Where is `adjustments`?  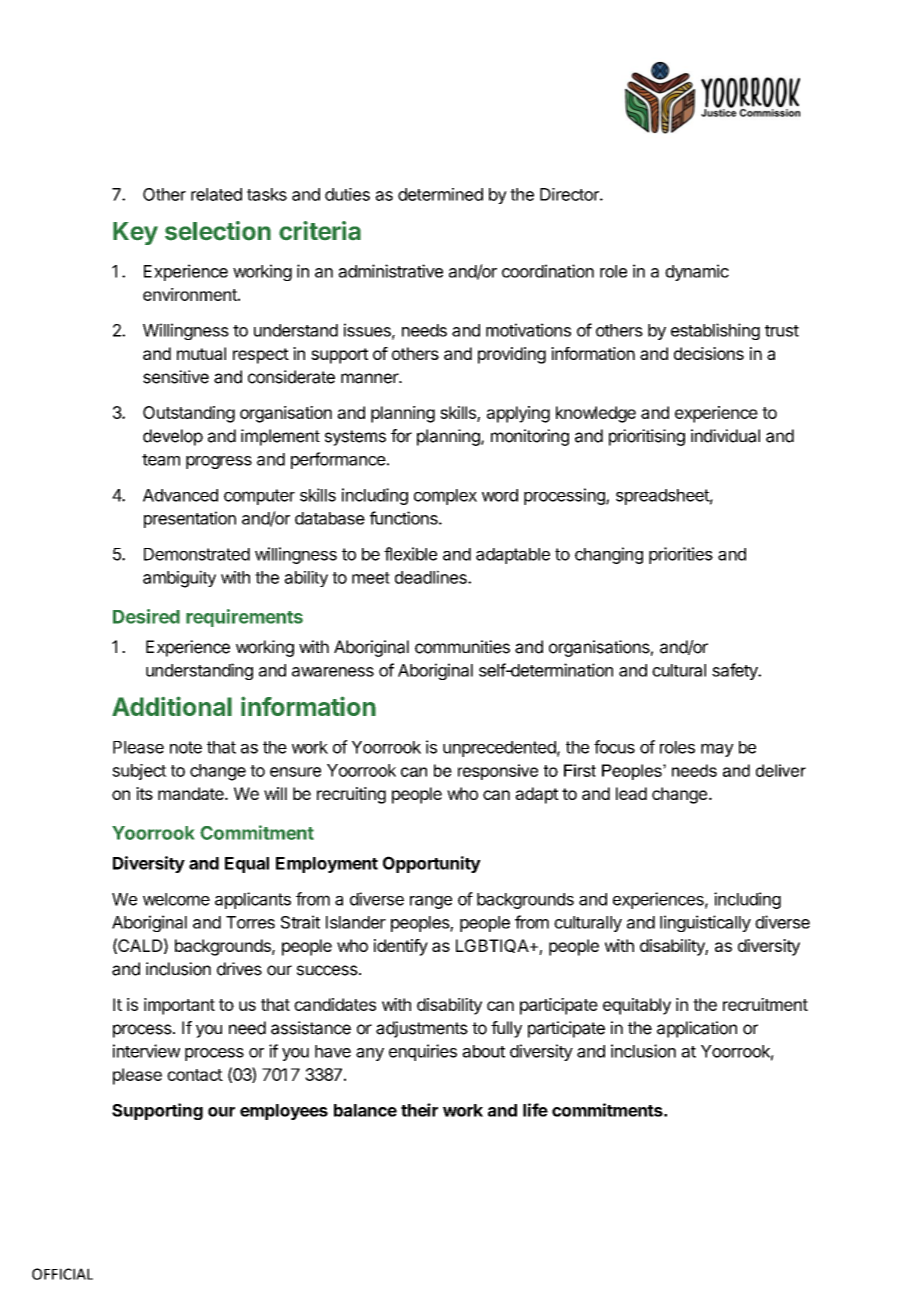 adjustments is located at coordinates (422, 1029).
